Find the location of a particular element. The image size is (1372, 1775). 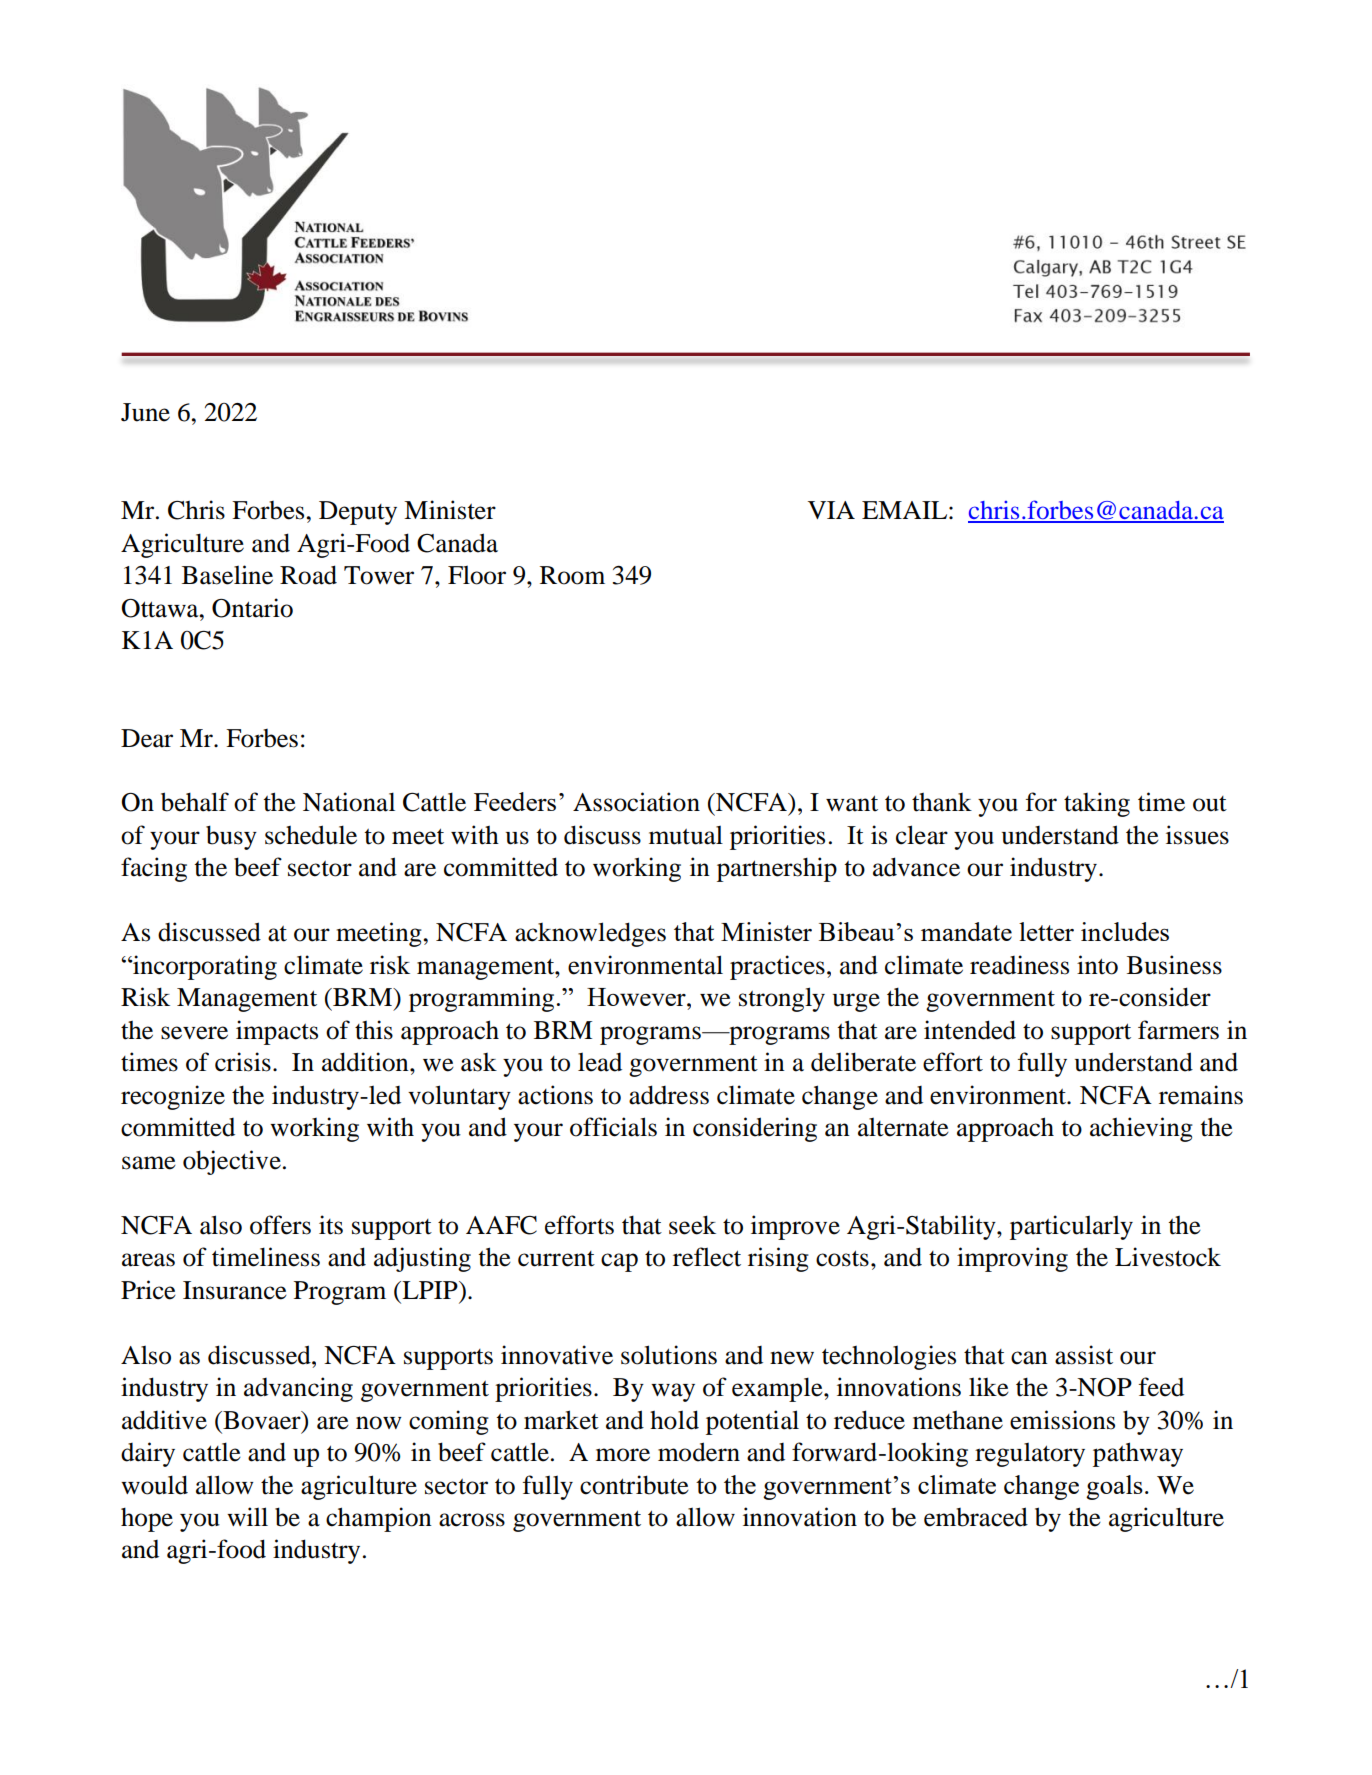

taking is located at coordinates (1097, 804).
